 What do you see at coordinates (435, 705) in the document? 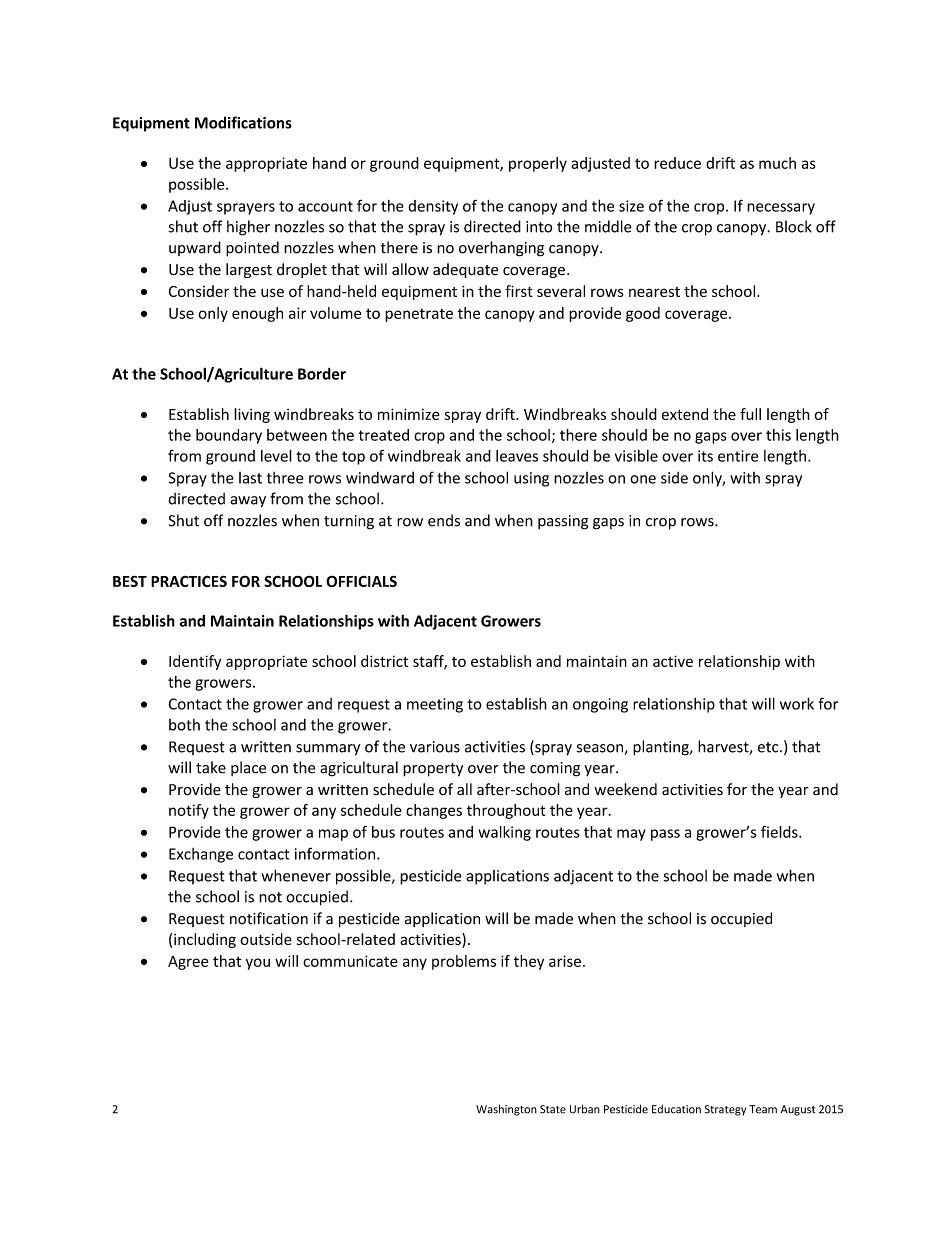
I see `meeting` at bounding box center [435, 705].
